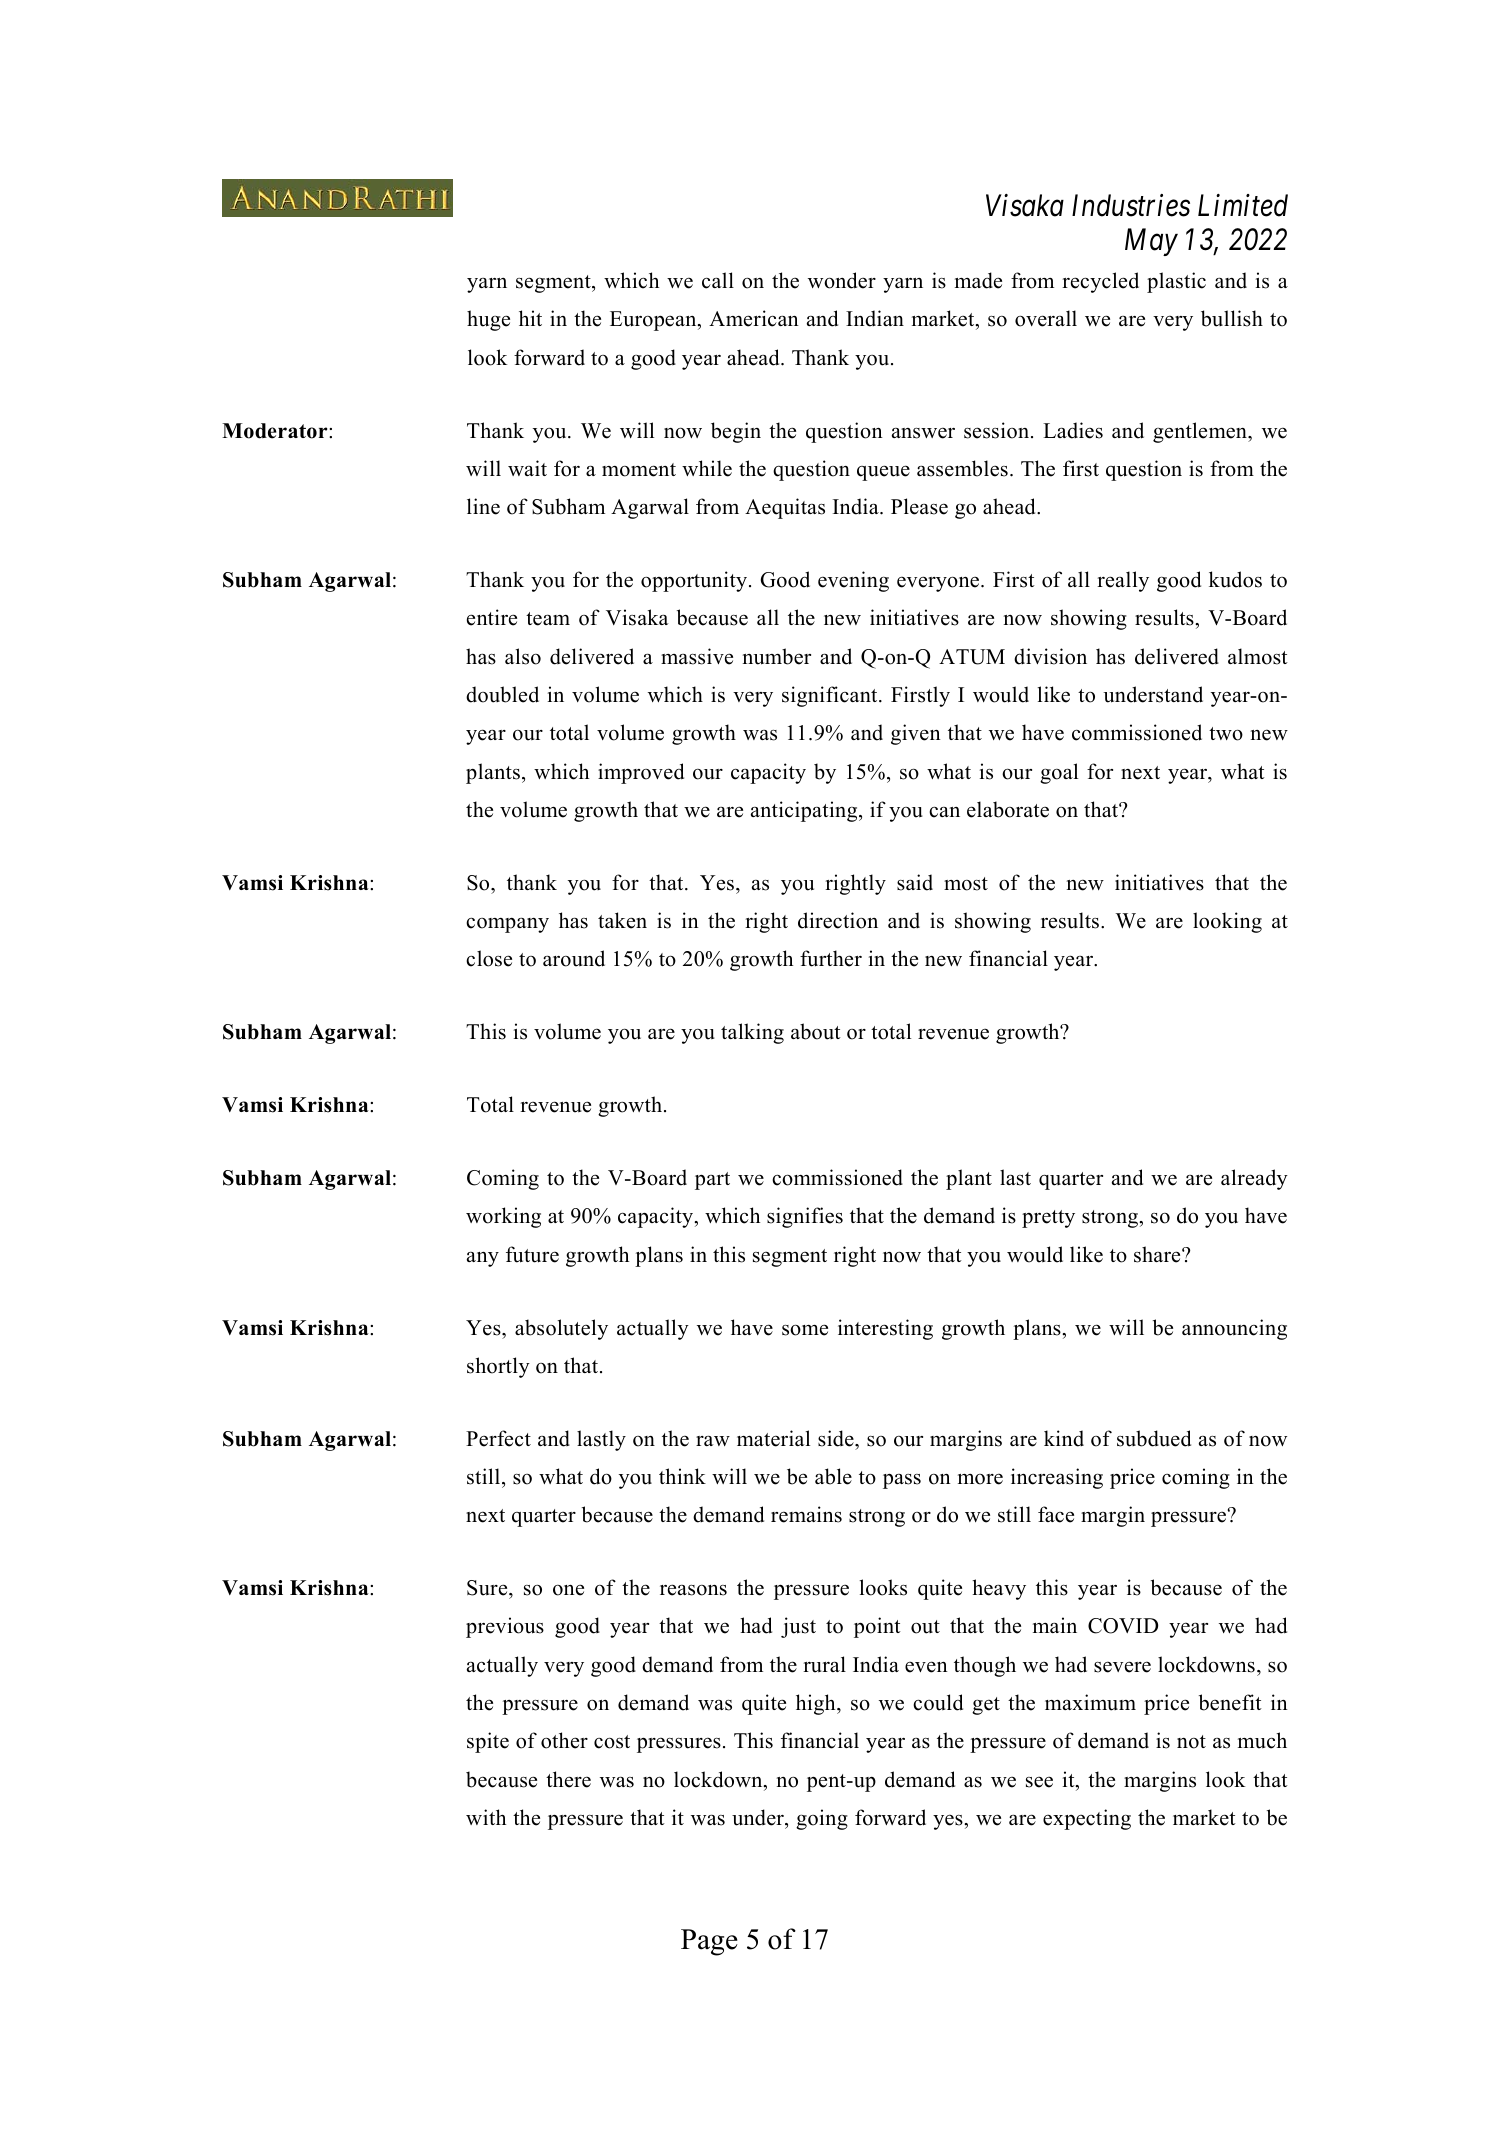  I want to click on with, so click(486, 1817).
